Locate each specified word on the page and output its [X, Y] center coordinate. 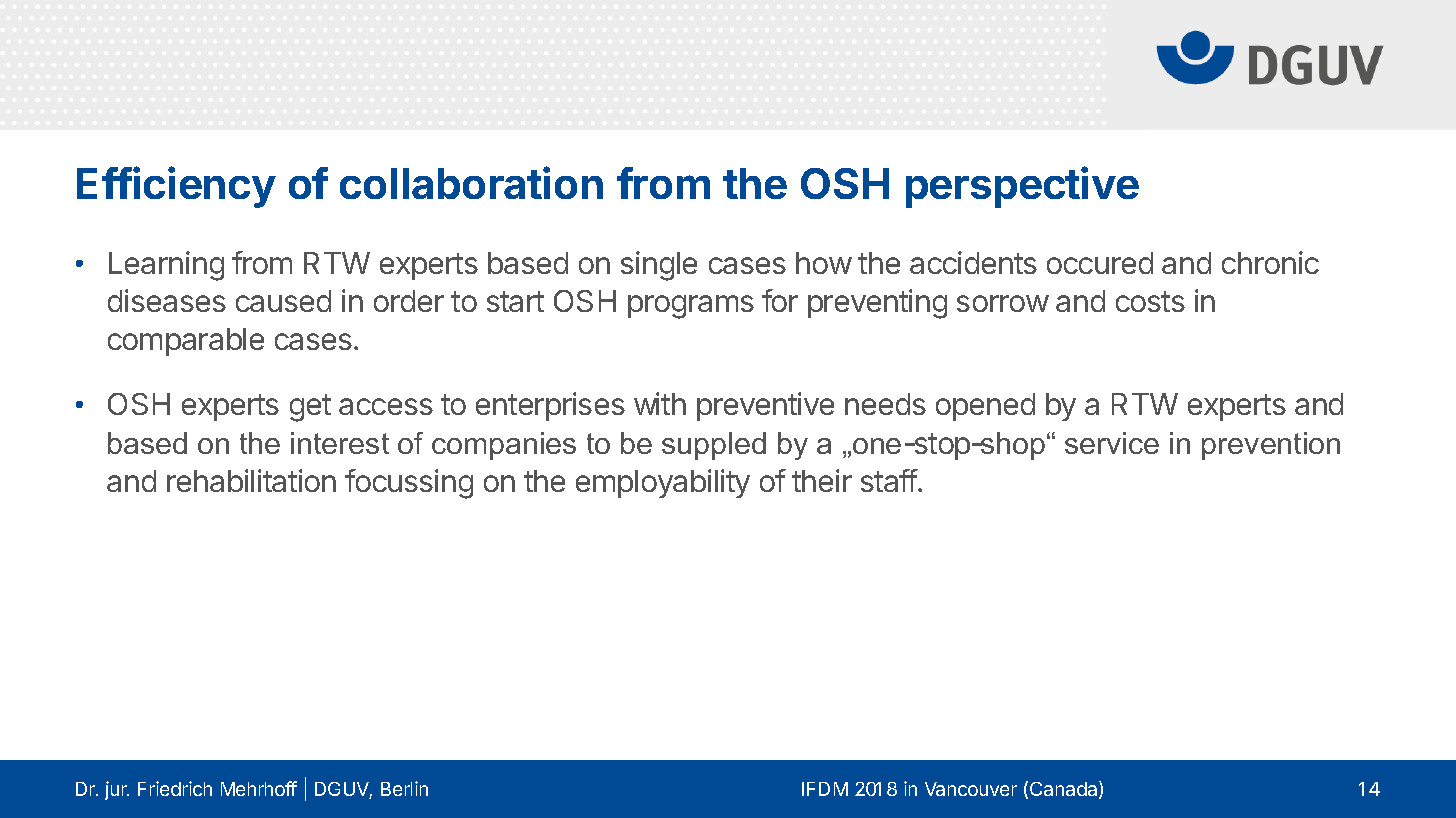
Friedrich [175, 788]
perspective [1022, 187]
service [1112, 443]
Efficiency [176, 187]
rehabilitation [251, 480]
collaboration [471, 182]
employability [663, 483]
